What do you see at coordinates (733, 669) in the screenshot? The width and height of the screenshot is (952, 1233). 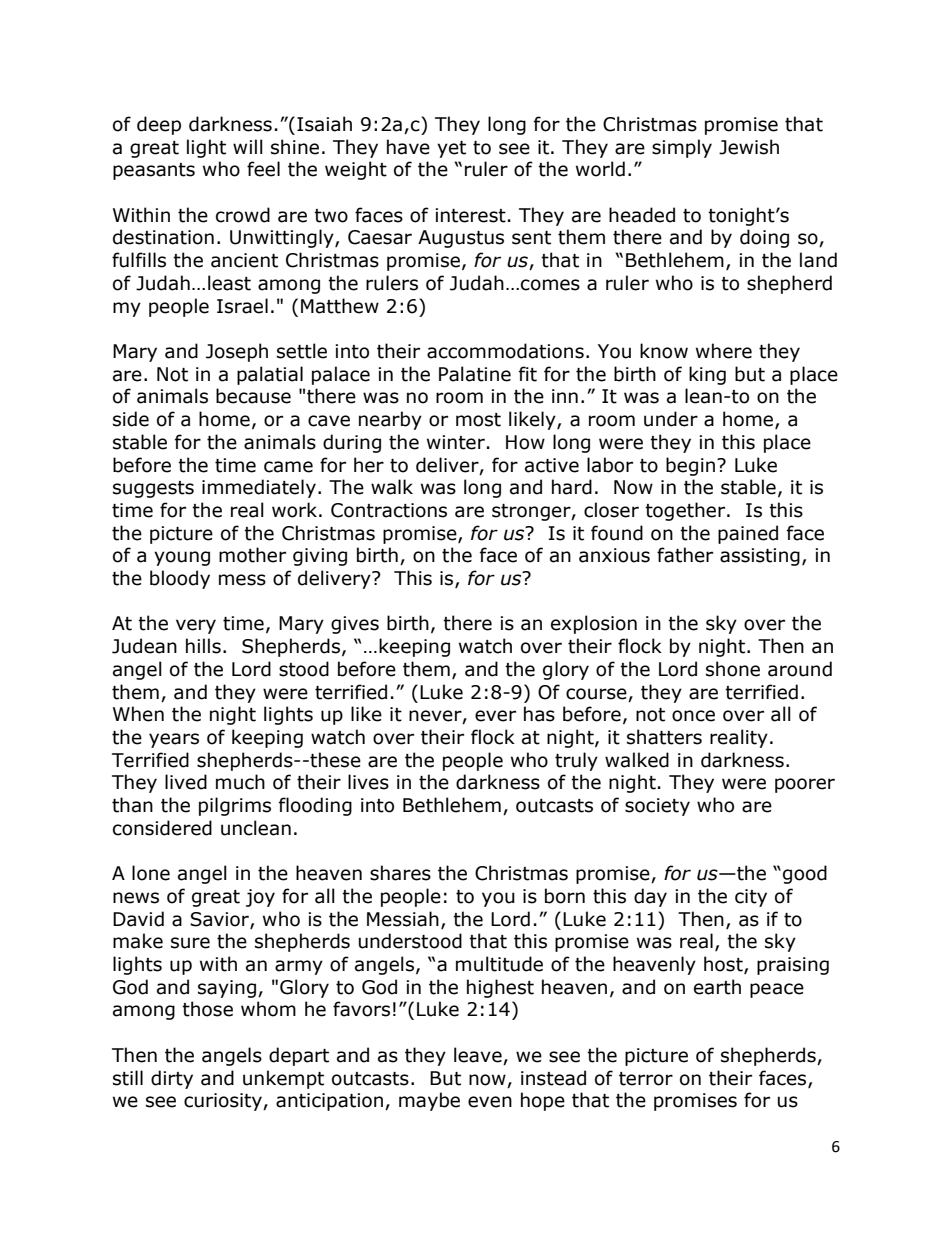 I see `shone` at bounding box center [733, 669].
